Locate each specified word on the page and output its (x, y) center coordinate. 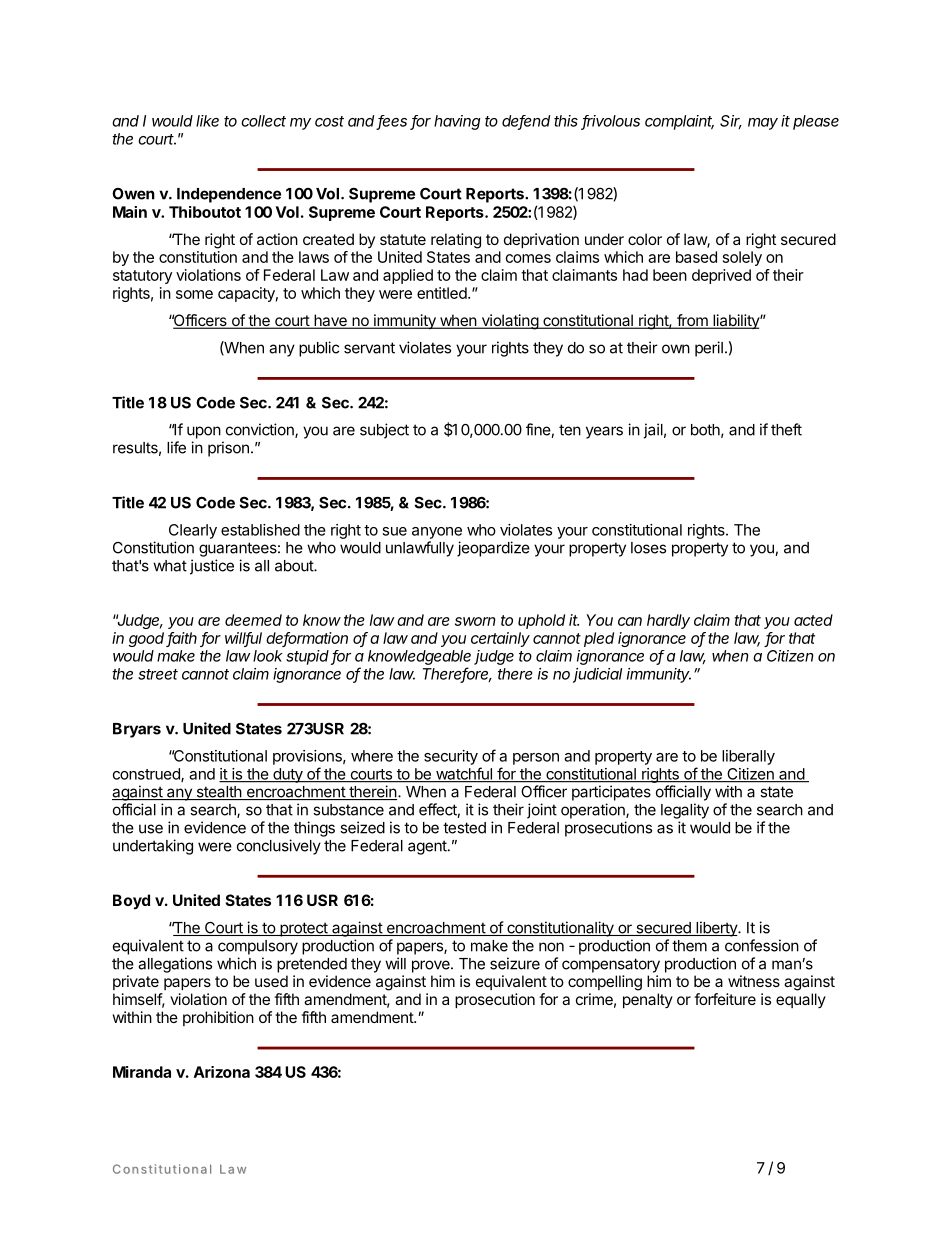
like (207, 121)
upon (204, 432)
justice (212, 567)
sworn (475, 621)
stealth (218, 793)
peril (709, 349)
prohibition (218, 1018)
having (457, 122)
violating (509, 322)
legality (685, 811)
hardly (668, 621)
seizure (515, 963)
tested (464, 828)
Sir (731, 122)
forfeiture (725, 999)
